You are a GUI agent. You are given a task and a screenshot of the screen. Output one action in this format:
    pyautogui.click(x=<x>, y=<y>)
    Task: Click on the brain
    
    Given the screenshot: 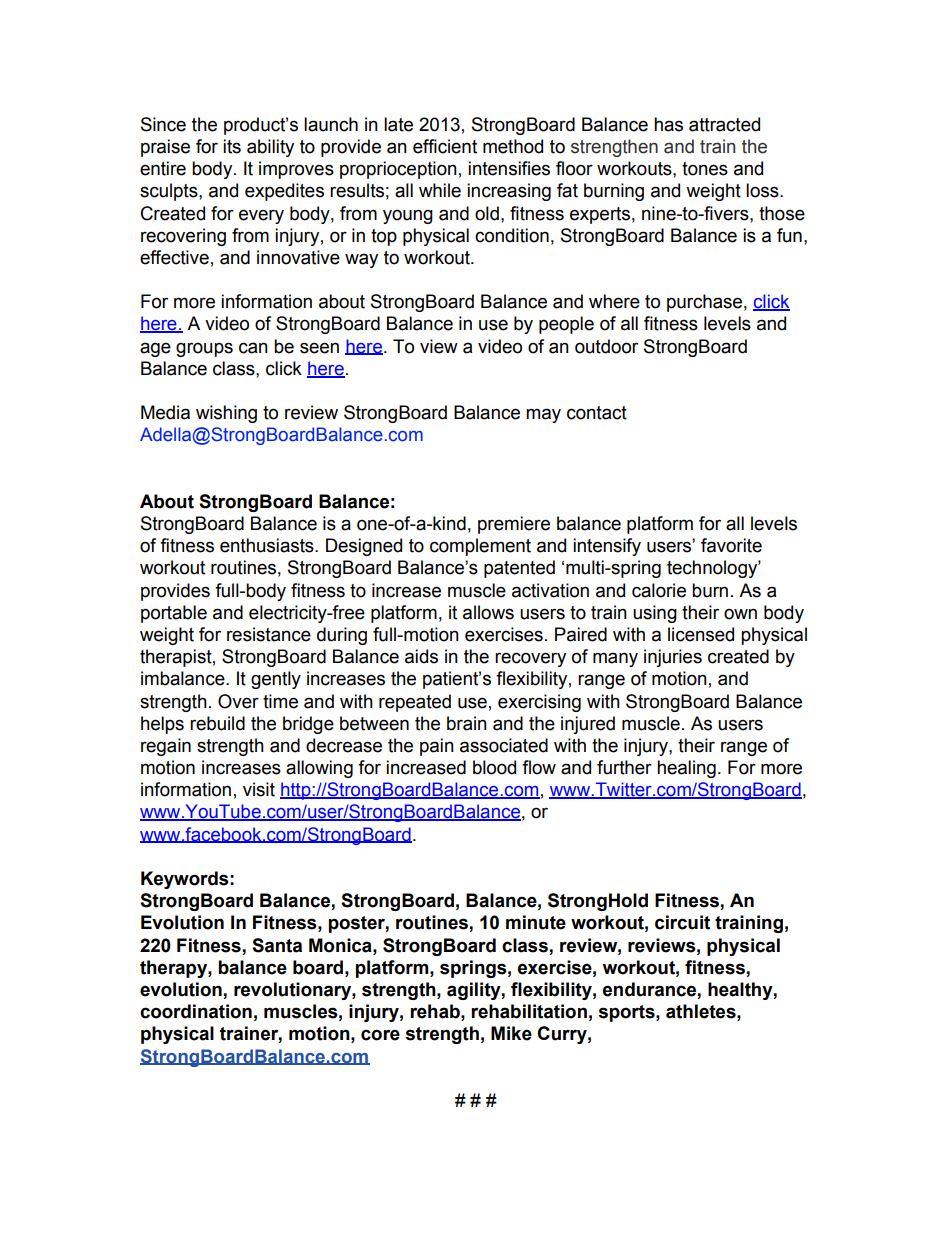 What is the action you would take?
    pyautogui.click(x=467, y=723)
